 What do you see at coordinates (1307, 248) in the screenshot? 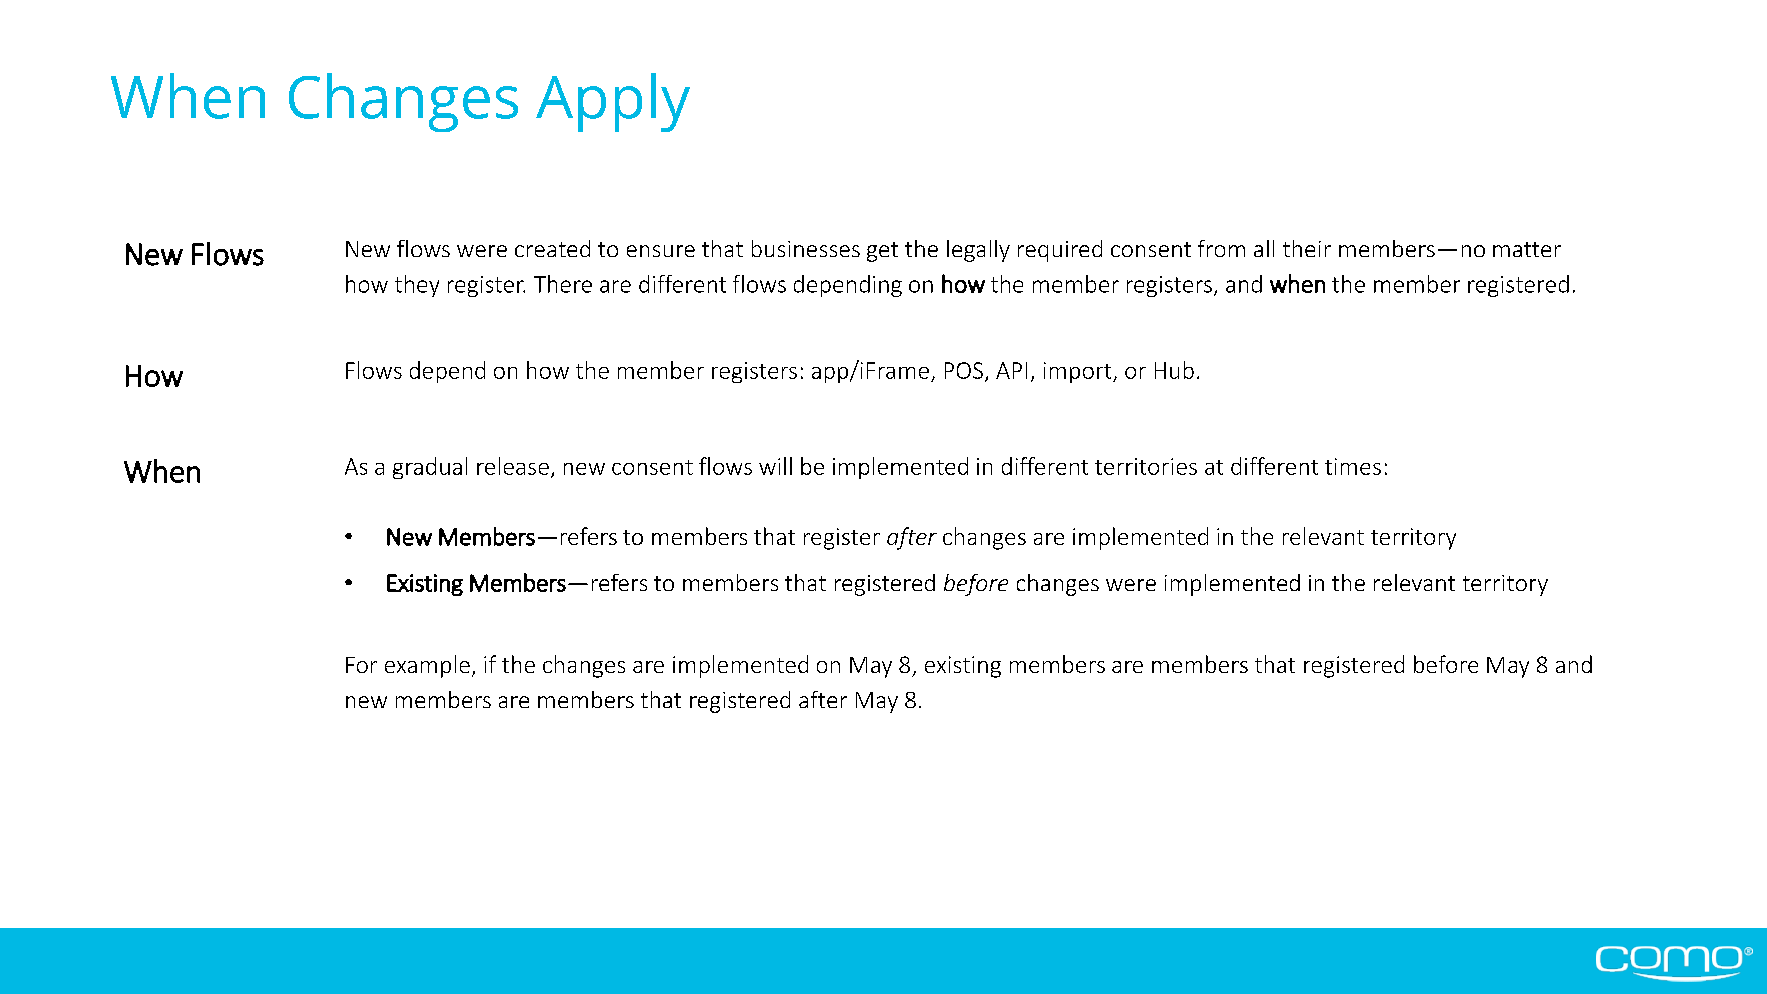
I see `their` at bounding box center [1307, 248].
